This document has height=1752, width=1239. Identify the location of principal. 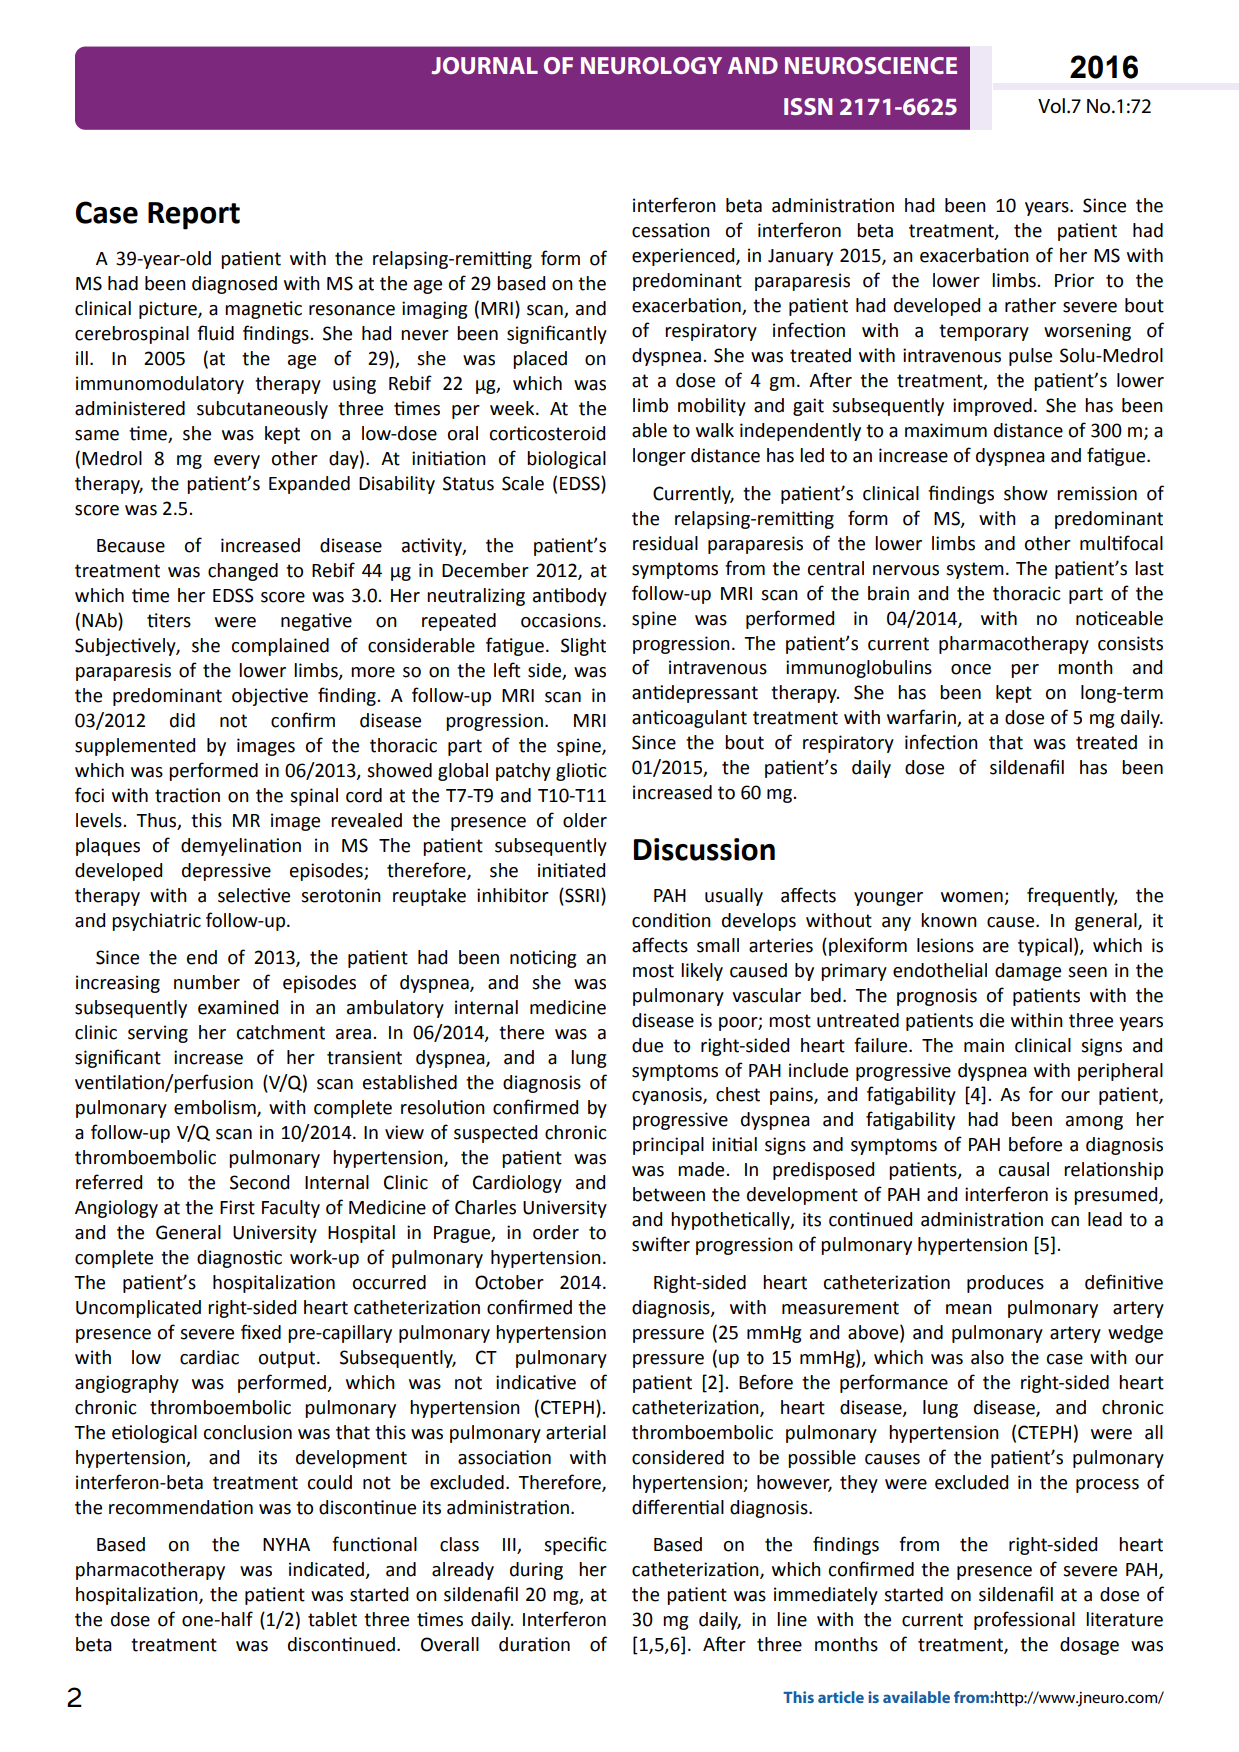
(668, 1146).
